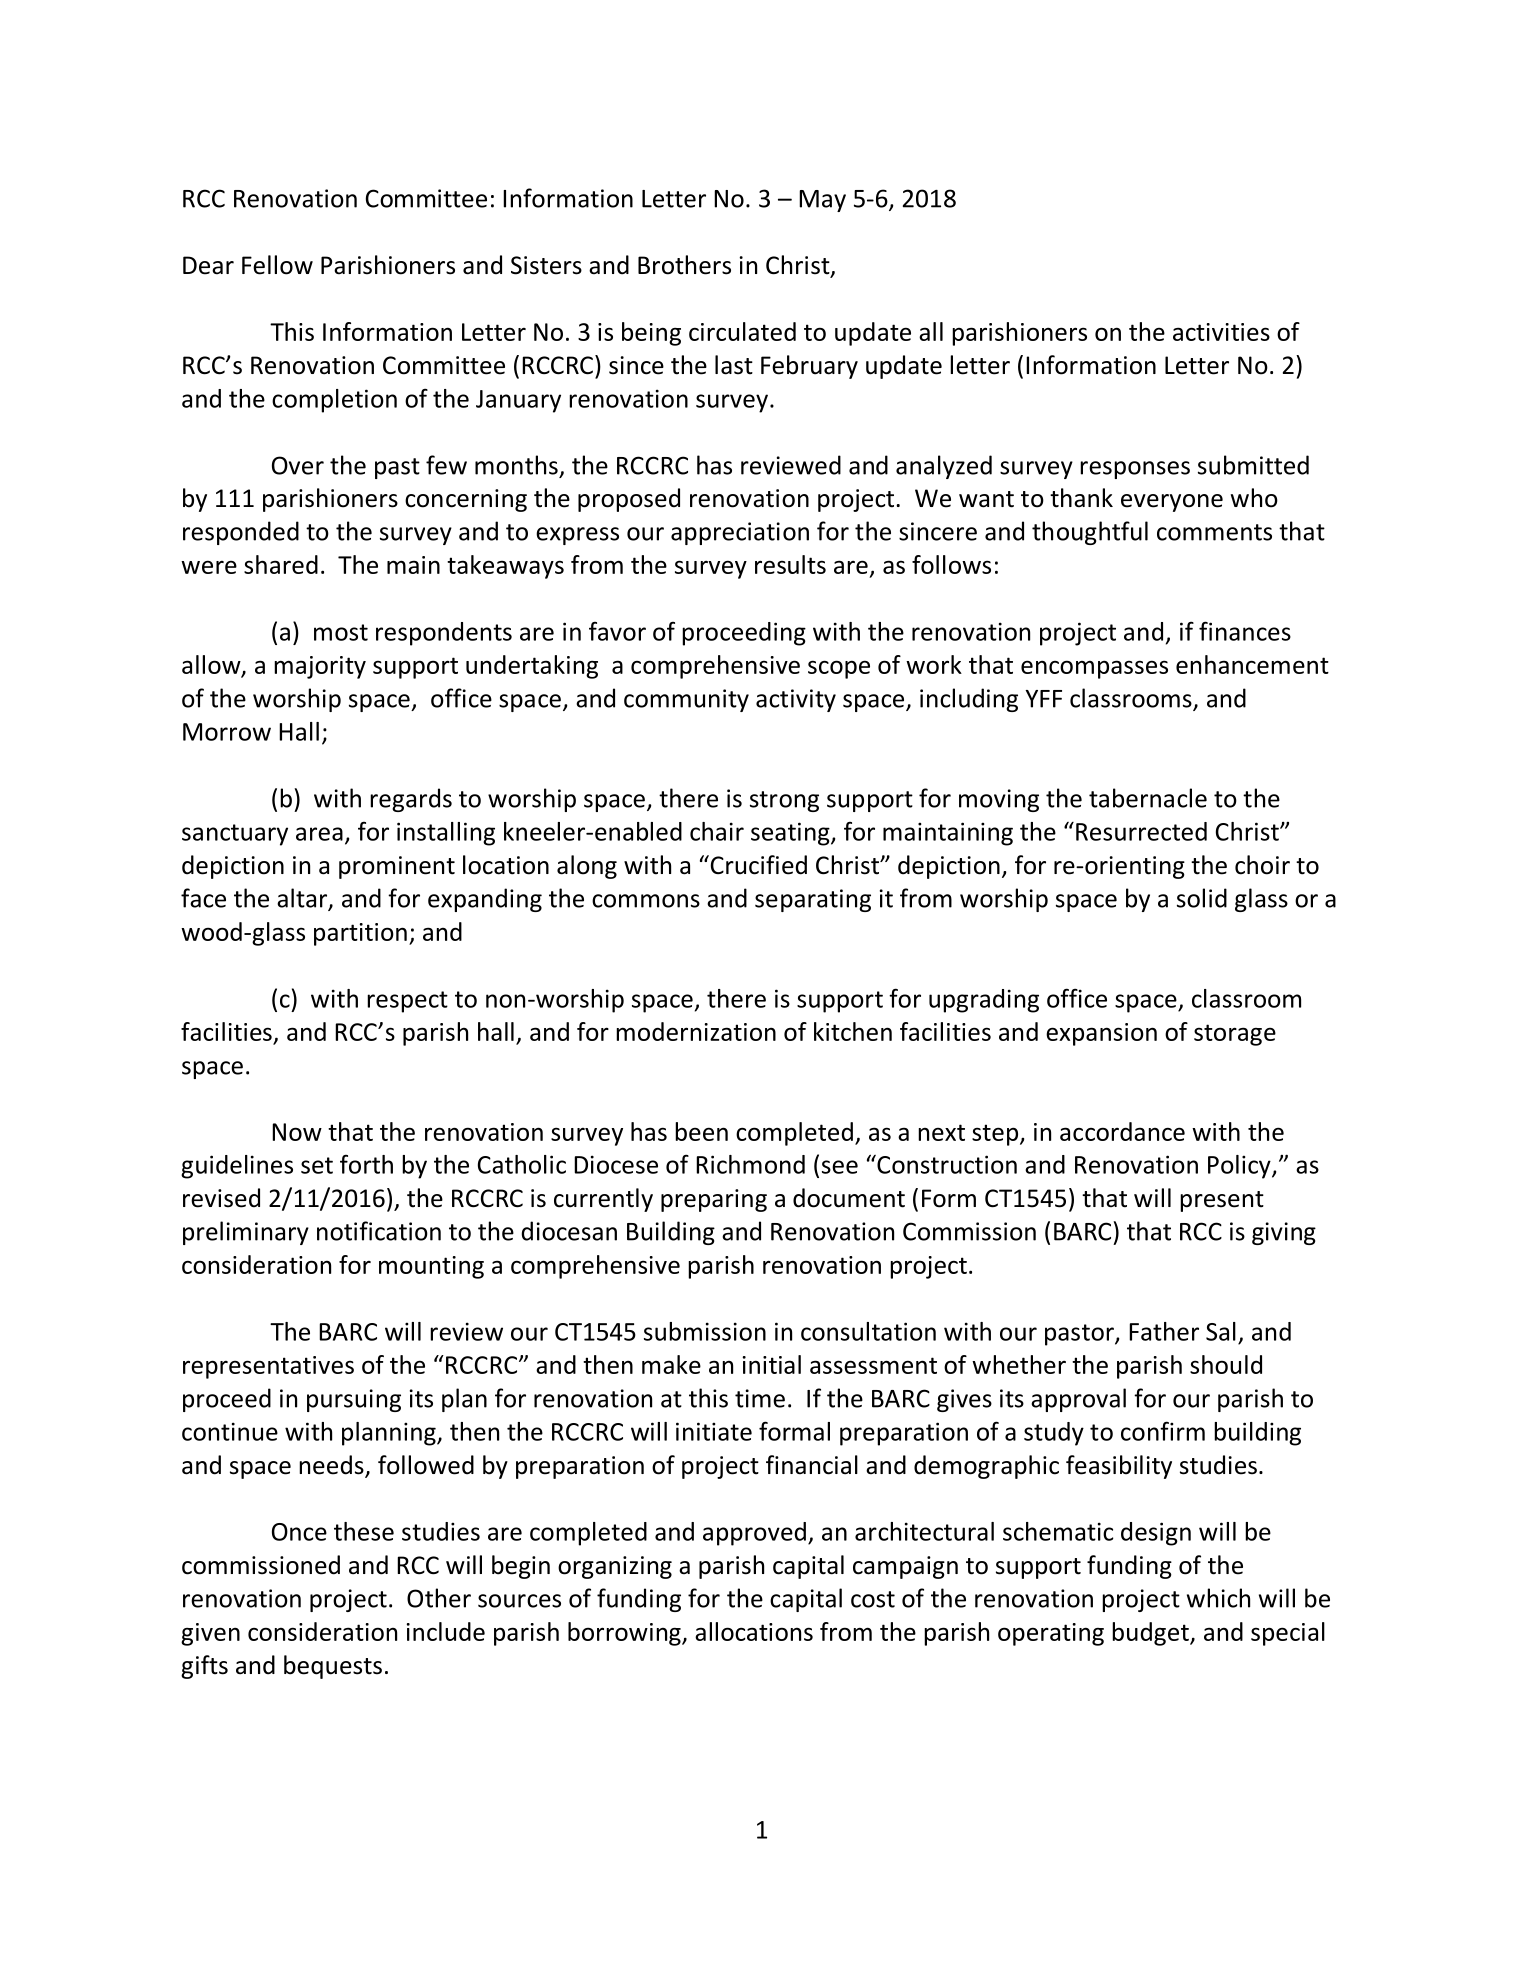 Image resolution: width=1519 pixels, height=1966 pixels. Describe the element at coordinates (379, 1231) in the screenshot. I see `notification` at that location.
